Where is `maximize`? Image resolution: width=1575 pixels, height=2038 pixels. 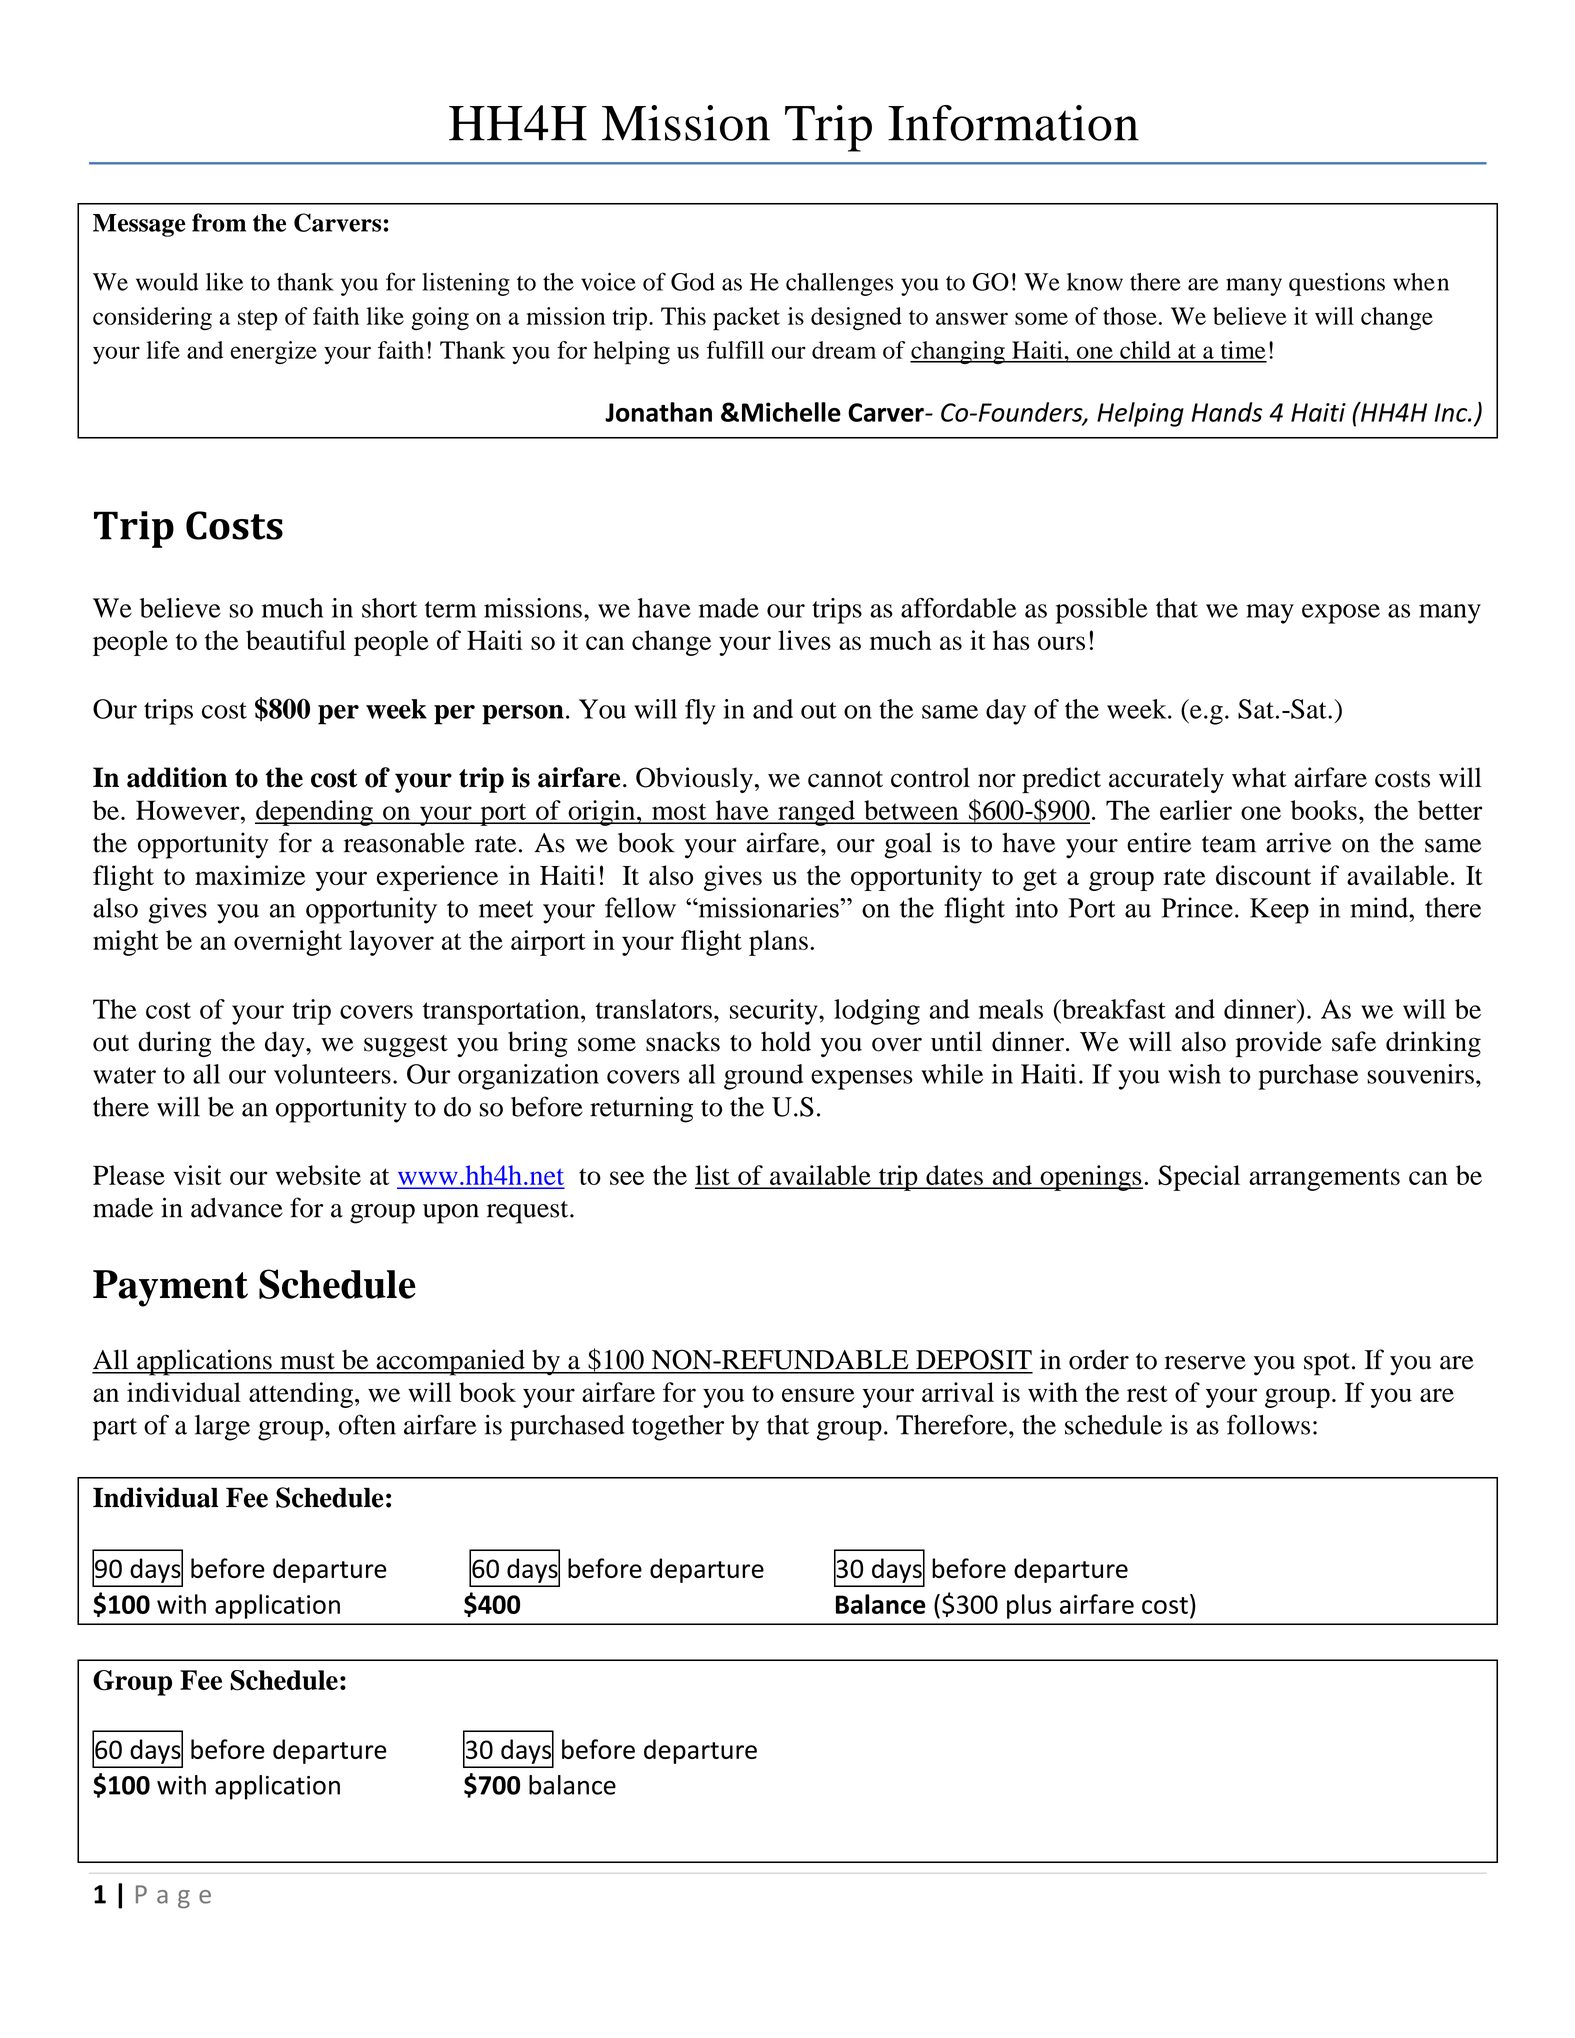 maximize is located at coordinates (250, 875).
